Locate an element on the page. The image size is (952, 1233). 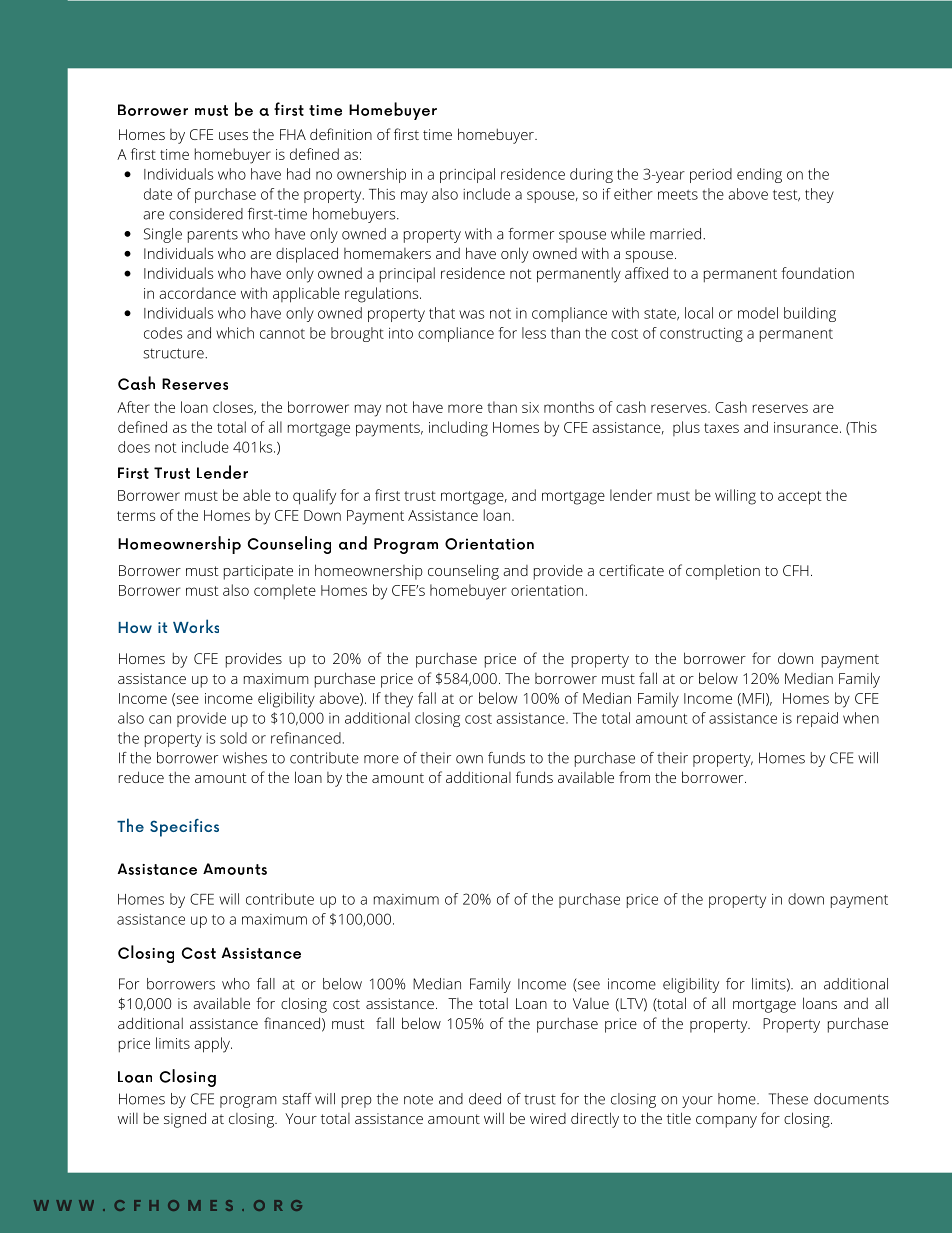
during is located at coordinates (591, 175).
